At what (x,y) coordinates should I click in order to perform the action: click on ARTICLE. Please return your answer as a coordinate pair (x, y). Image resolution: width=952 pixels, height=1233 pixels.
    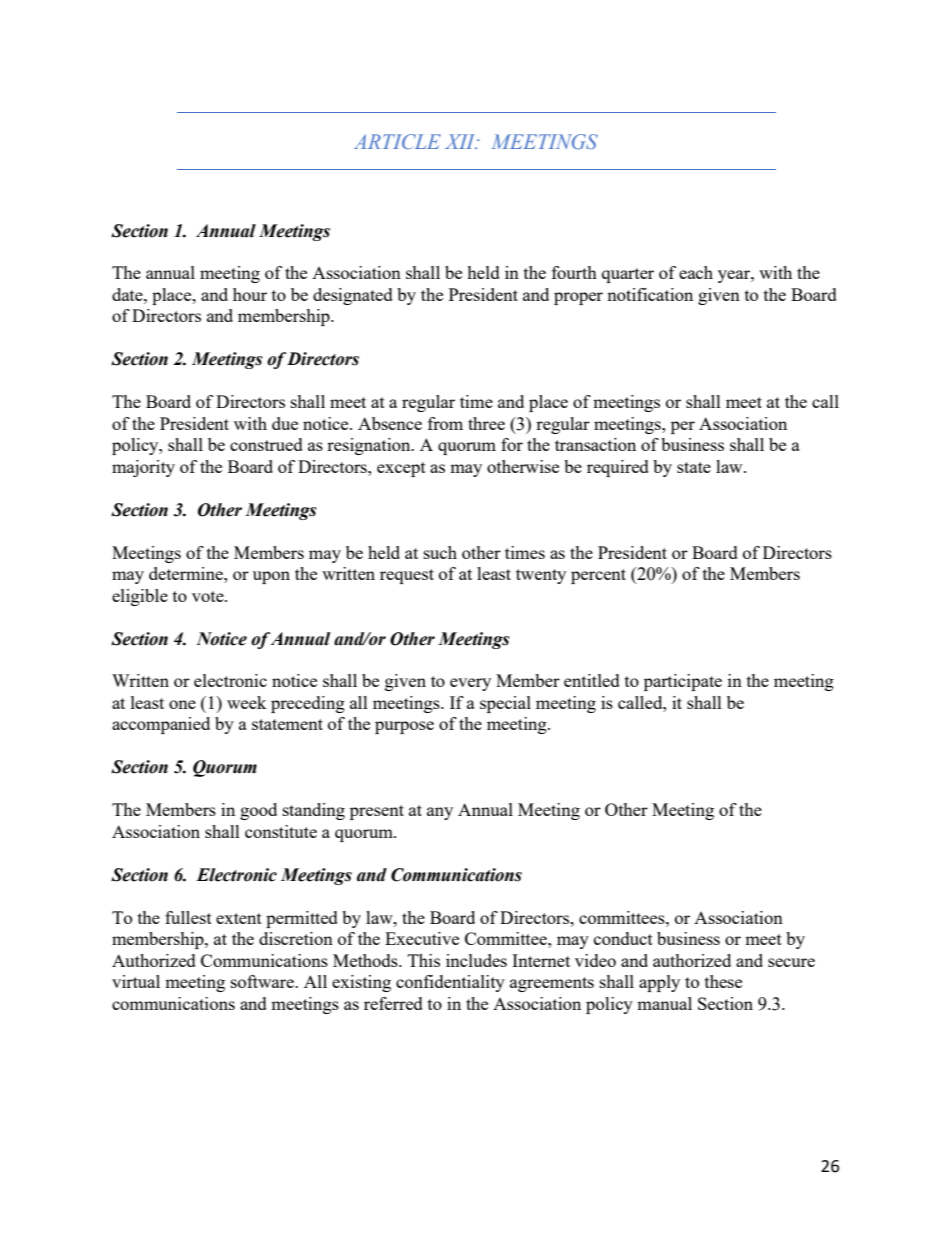
    Looking at the image, I should click on (397, 141).
